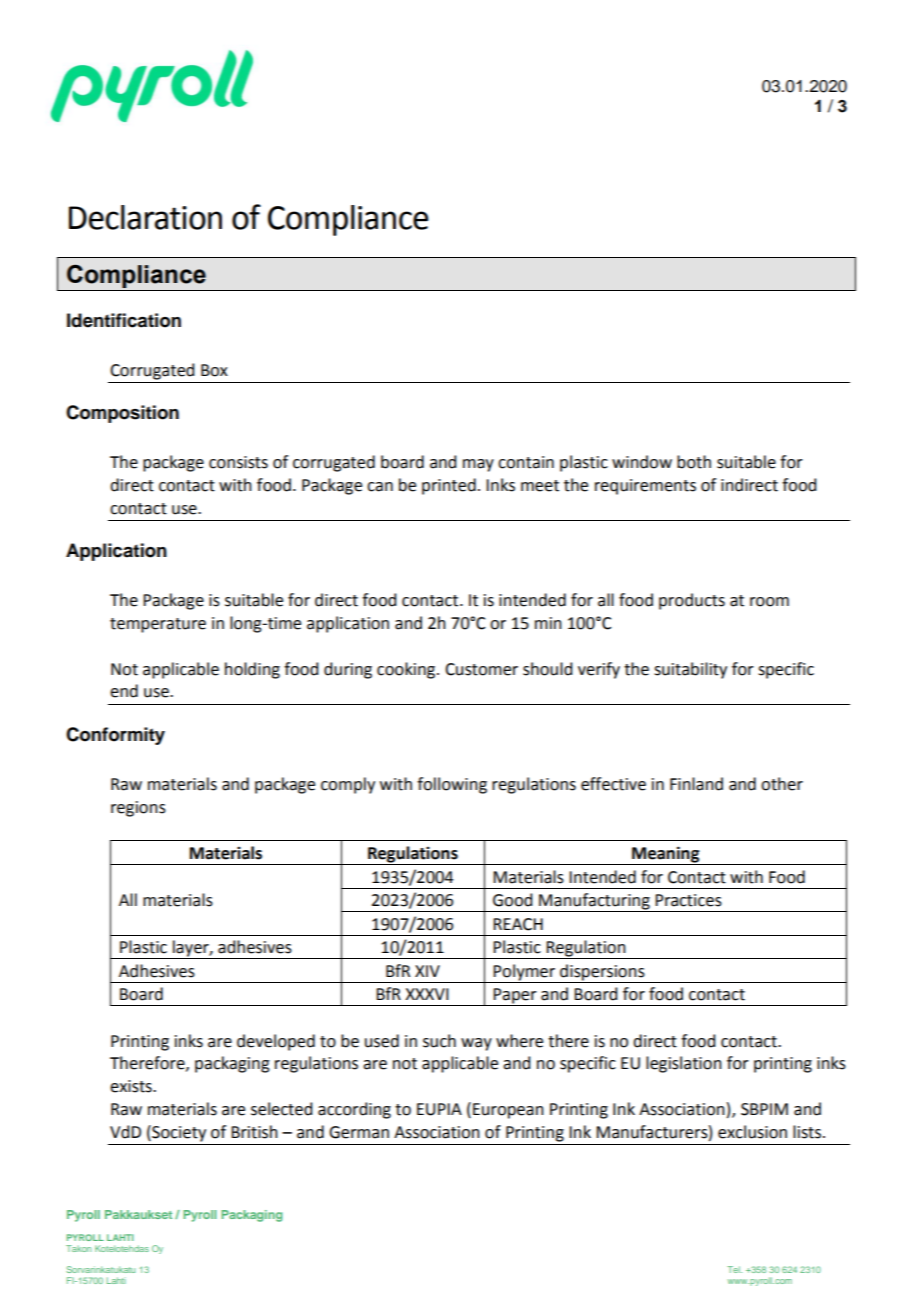 Image resolution: width=924 pixels, height=1308 pixels. Describe the element at coordinates (145, 217) in the screenshot. I see `Declaration` at that location.
